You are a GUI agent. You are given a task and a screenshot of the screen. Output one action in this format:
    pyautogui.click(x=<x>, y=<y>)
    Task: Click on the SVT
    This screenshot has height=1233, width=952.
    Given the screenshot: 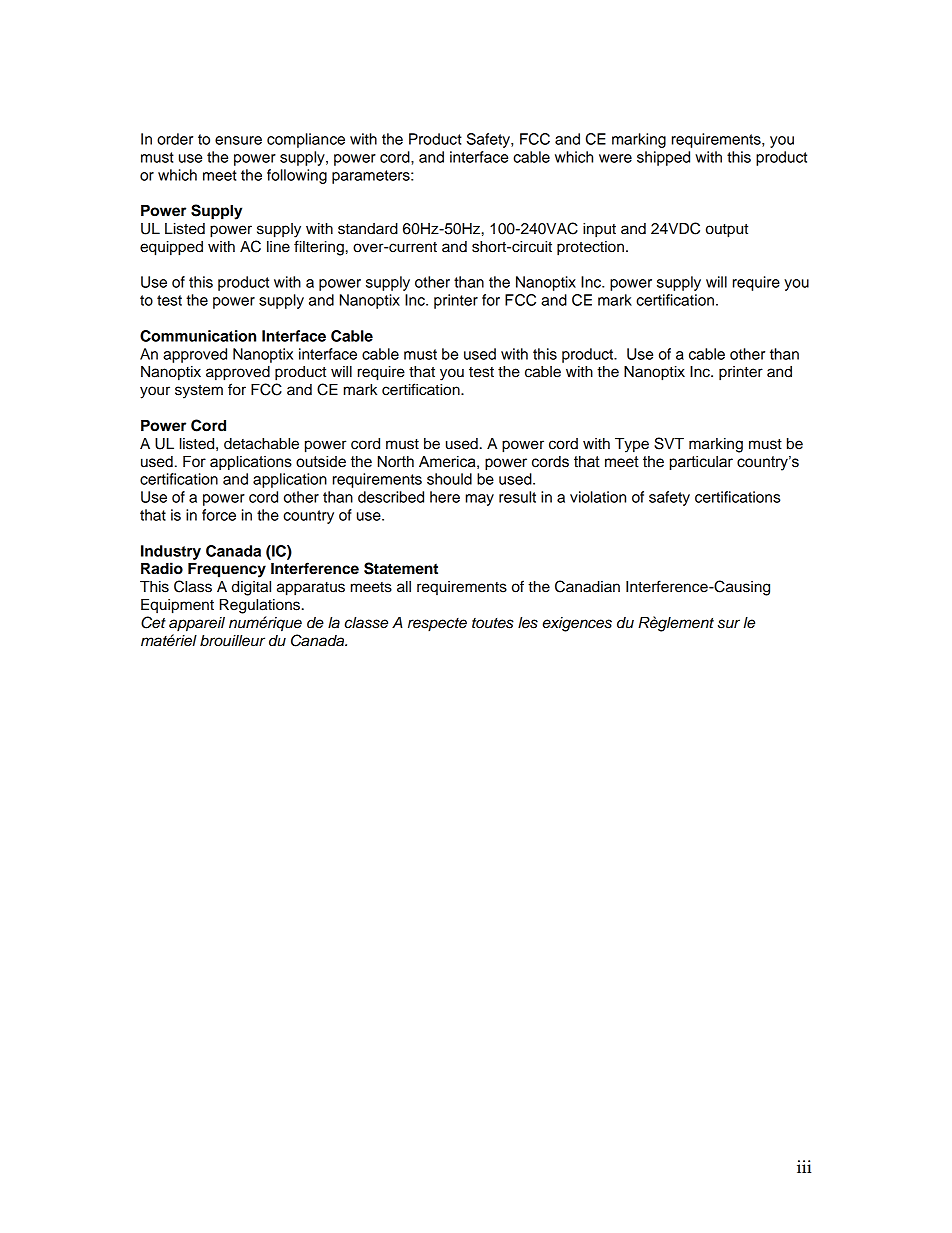 What is the action you would take?
    pyautogui.click(x=669, y=443)
